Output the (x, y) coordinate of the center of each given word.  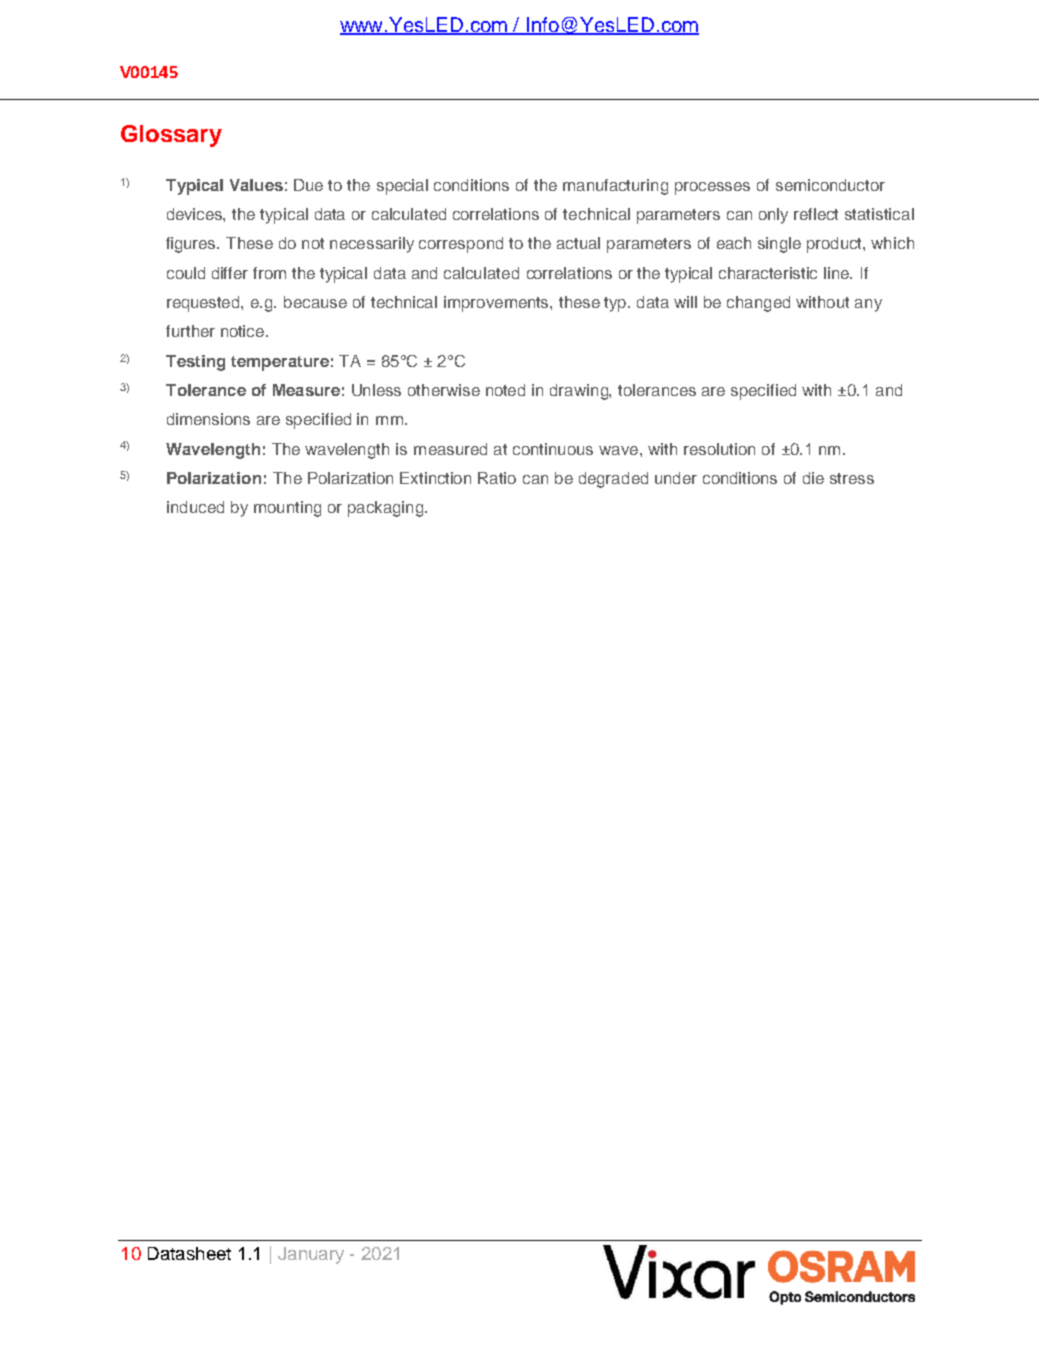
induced (195, 507)
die (813, 478)
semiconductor (830, 185)
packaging (387, 509)
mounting (287, 509)
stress (852, 478)
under (676, 478)
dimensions (208, 419)
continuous (553, 449)
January (311, 1255)
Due (308, 185)
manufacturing (615, 187)
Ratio (497, 478)
